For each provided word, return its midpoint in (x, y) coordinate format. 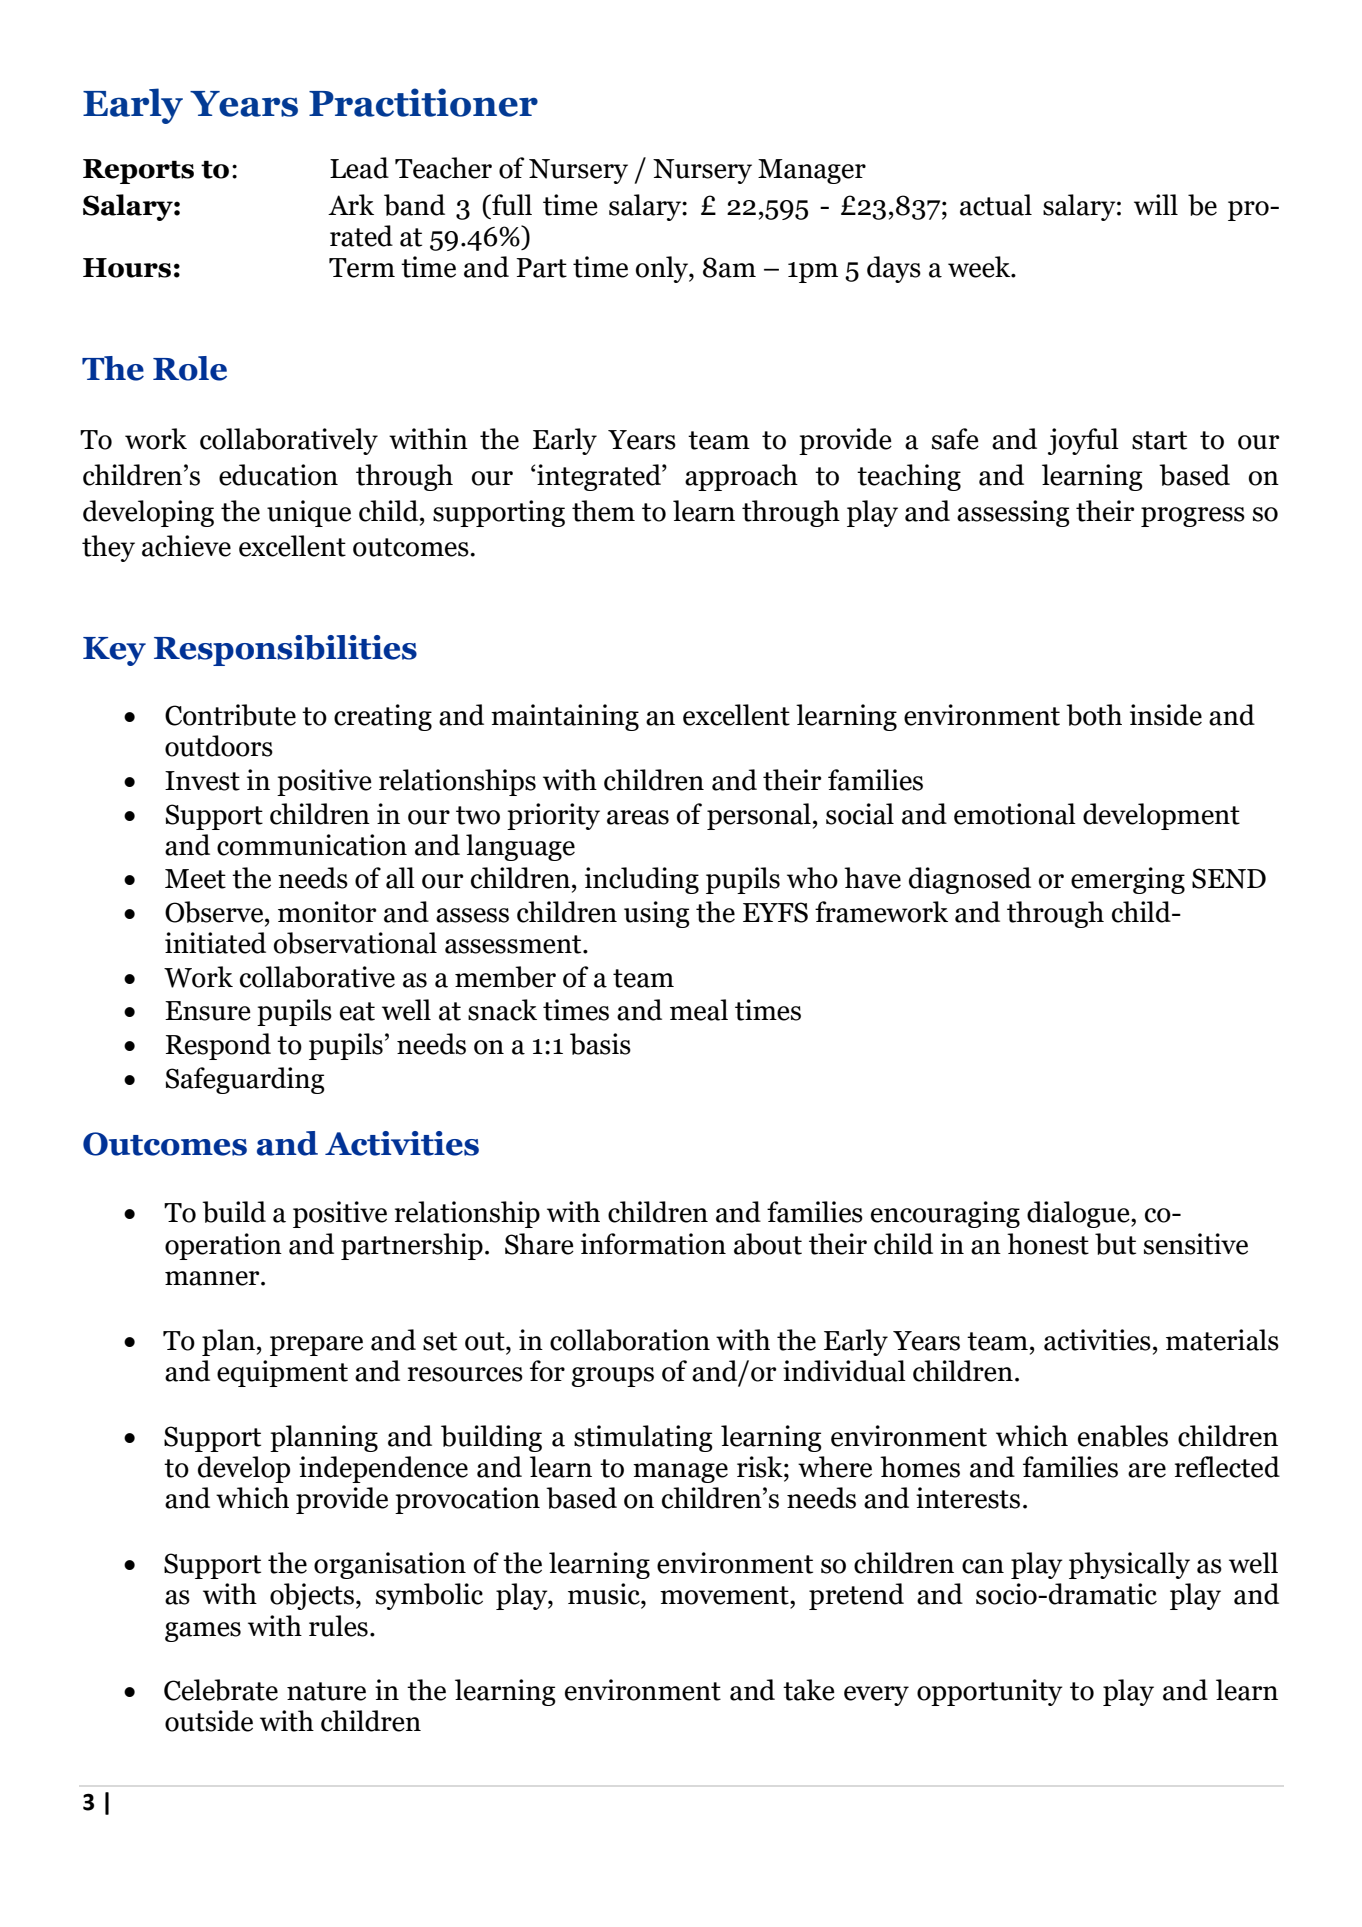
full (511, 205)
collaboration (630, 1340)
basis (600, 1044)
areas (638, 817)
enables (1123, 1436)
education (278, 475)
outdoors (219, 746)
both (1094, 715)
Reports (138, 171)
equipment (282, 1373)
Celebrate (221, 1690)
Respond (218, 1046)
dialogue (1079, 1214)
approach (741, 477)
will (1156, 204)
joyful (1083, 441)
